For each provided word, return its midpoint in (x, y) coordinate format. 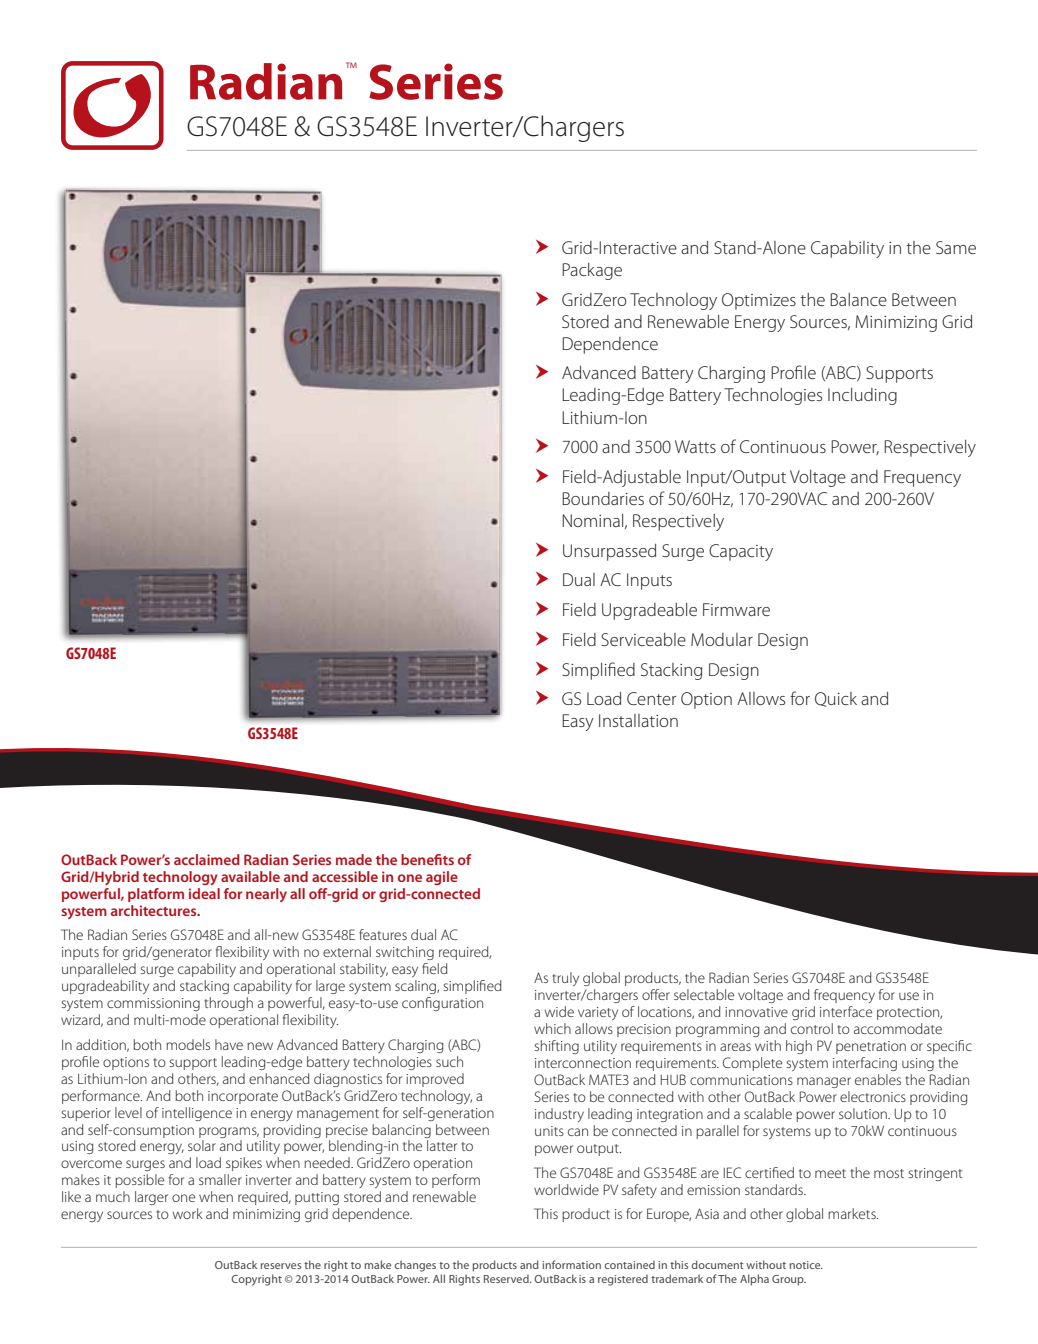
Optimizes (759, 301)
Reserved (507, 1278)
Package (592, 271)
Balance (858, 299)
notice (806, 1265)
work (188, 1213)
